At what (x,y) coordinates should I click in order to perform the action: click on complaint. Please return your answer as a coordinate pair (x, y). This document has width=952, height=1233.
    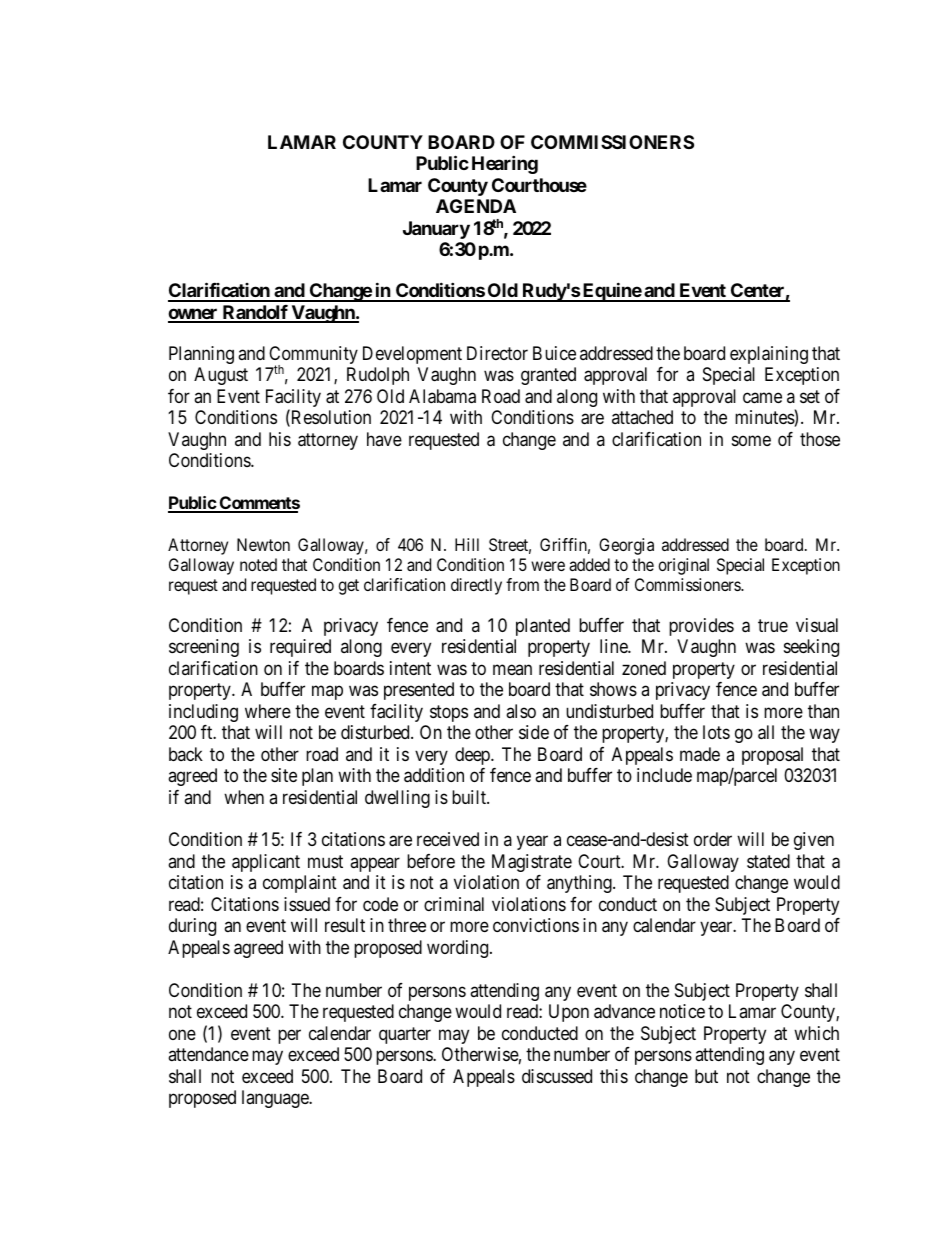
    Looking at the image, I should click on (300, 884).
